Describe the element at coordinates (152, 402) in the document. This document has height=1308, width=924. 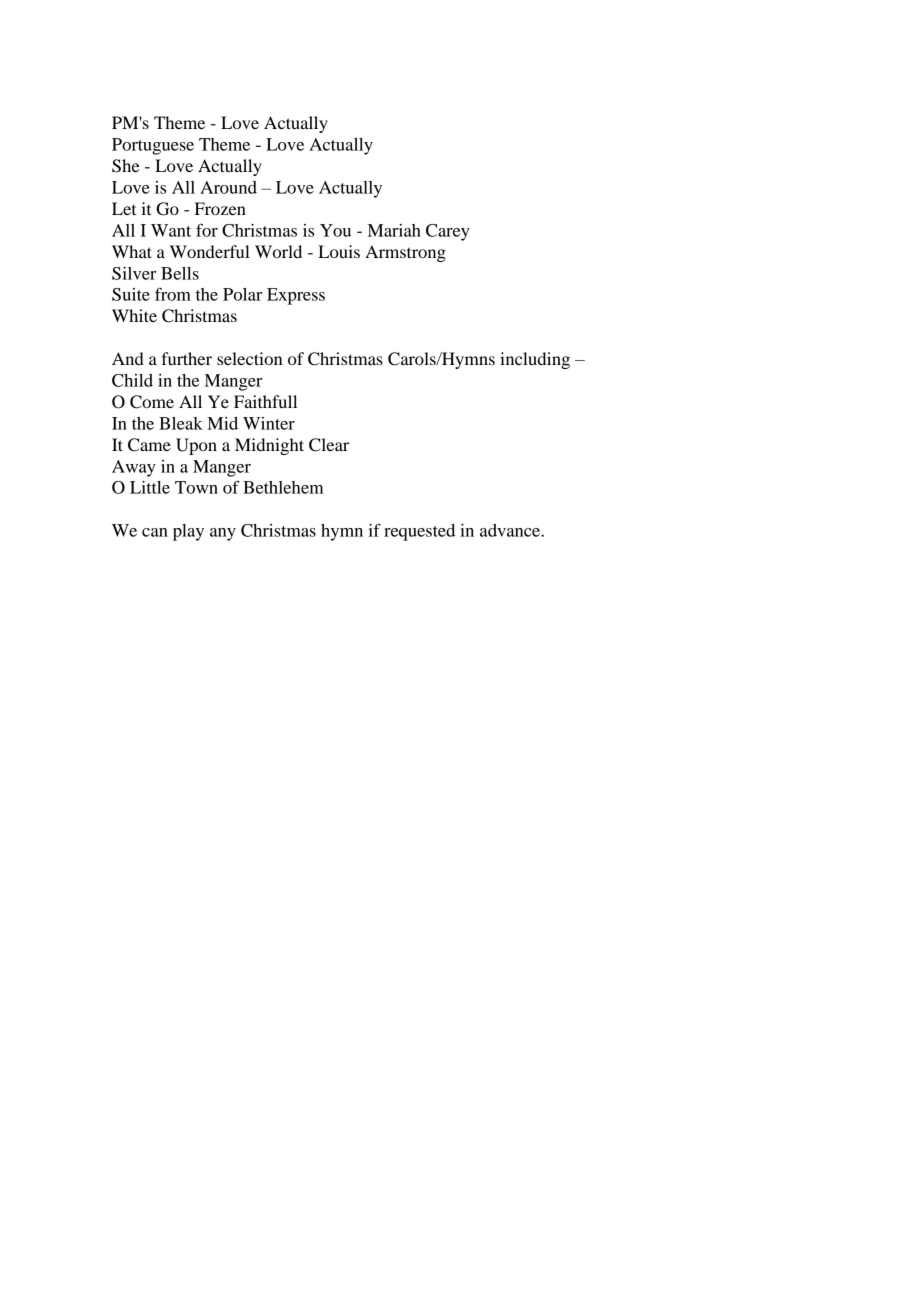
I see `Come` at that location.
